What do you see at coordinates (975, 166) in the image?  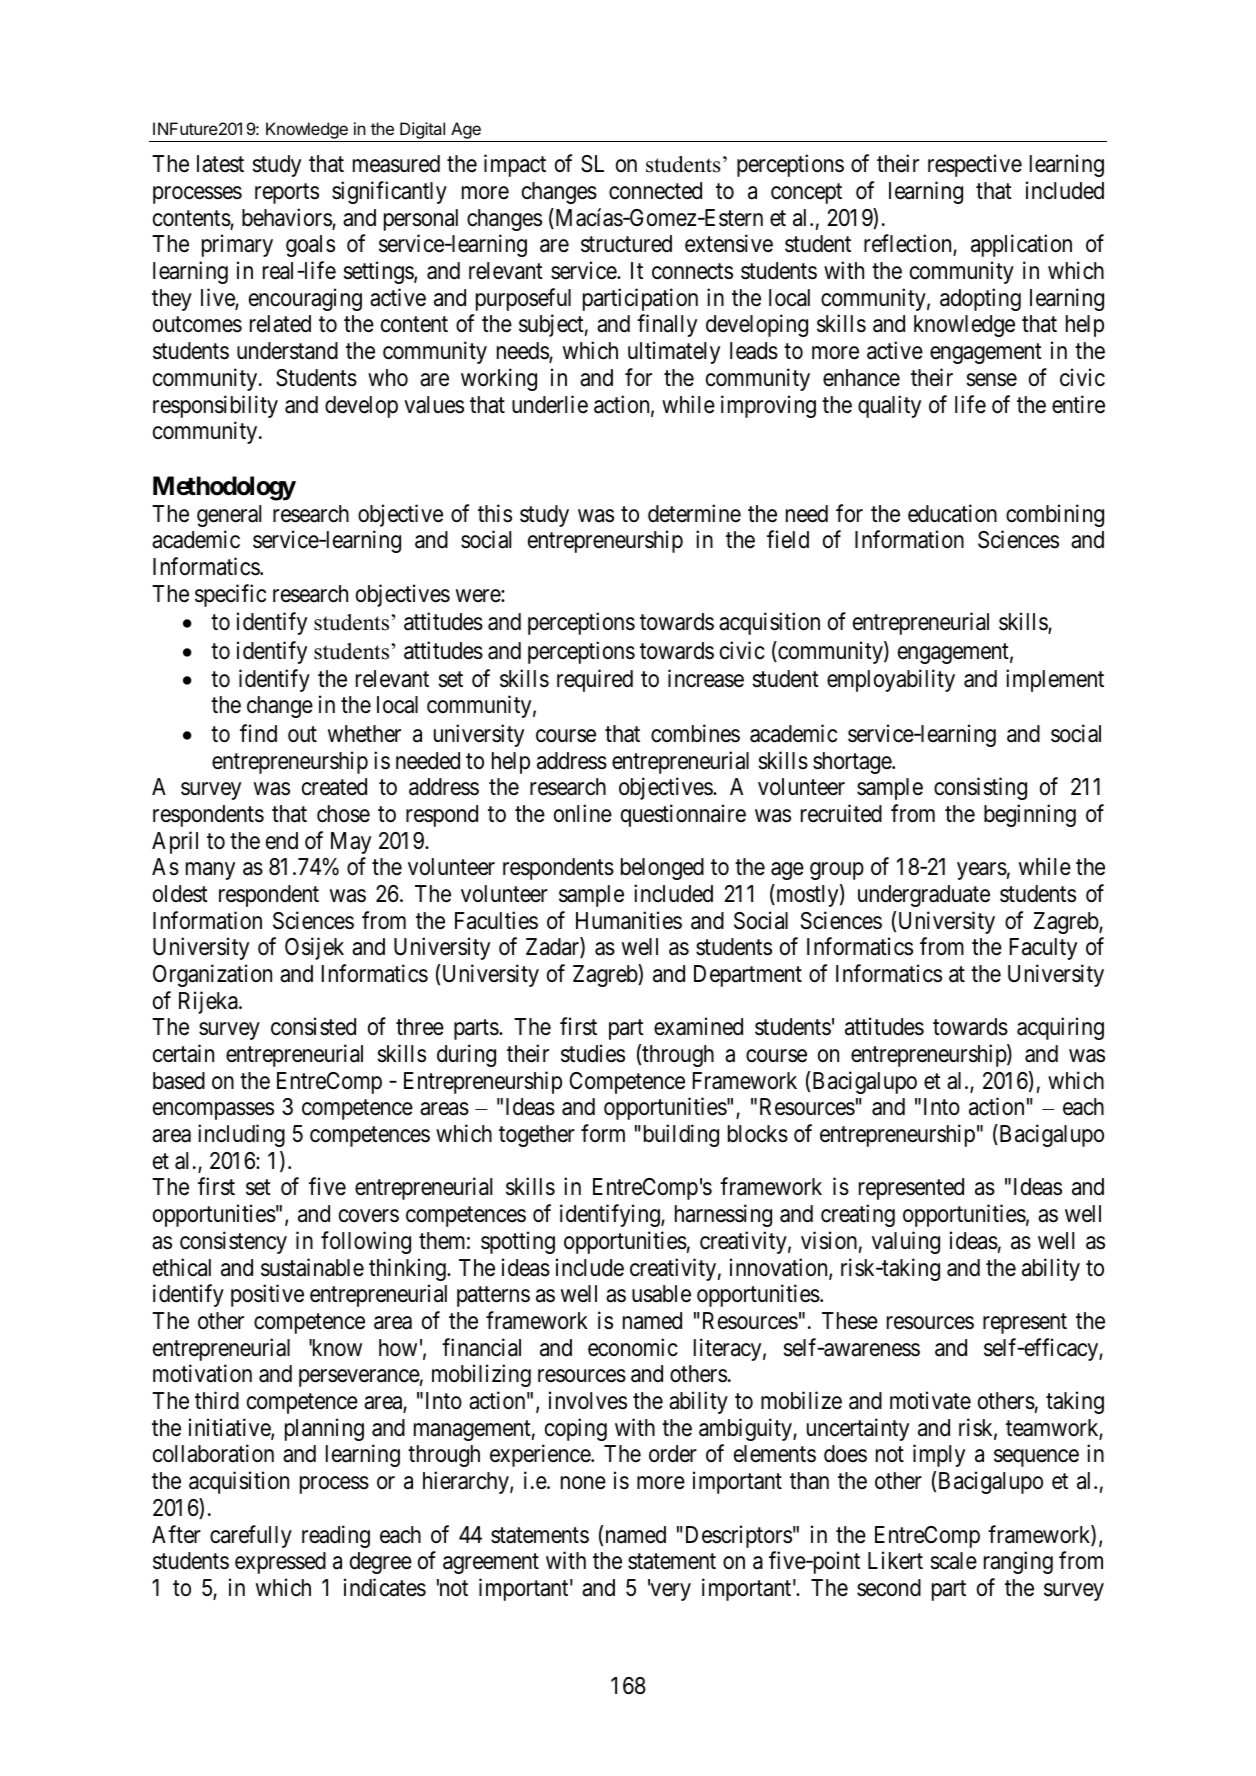 I see `respective` at bounding box center [975, 166].
